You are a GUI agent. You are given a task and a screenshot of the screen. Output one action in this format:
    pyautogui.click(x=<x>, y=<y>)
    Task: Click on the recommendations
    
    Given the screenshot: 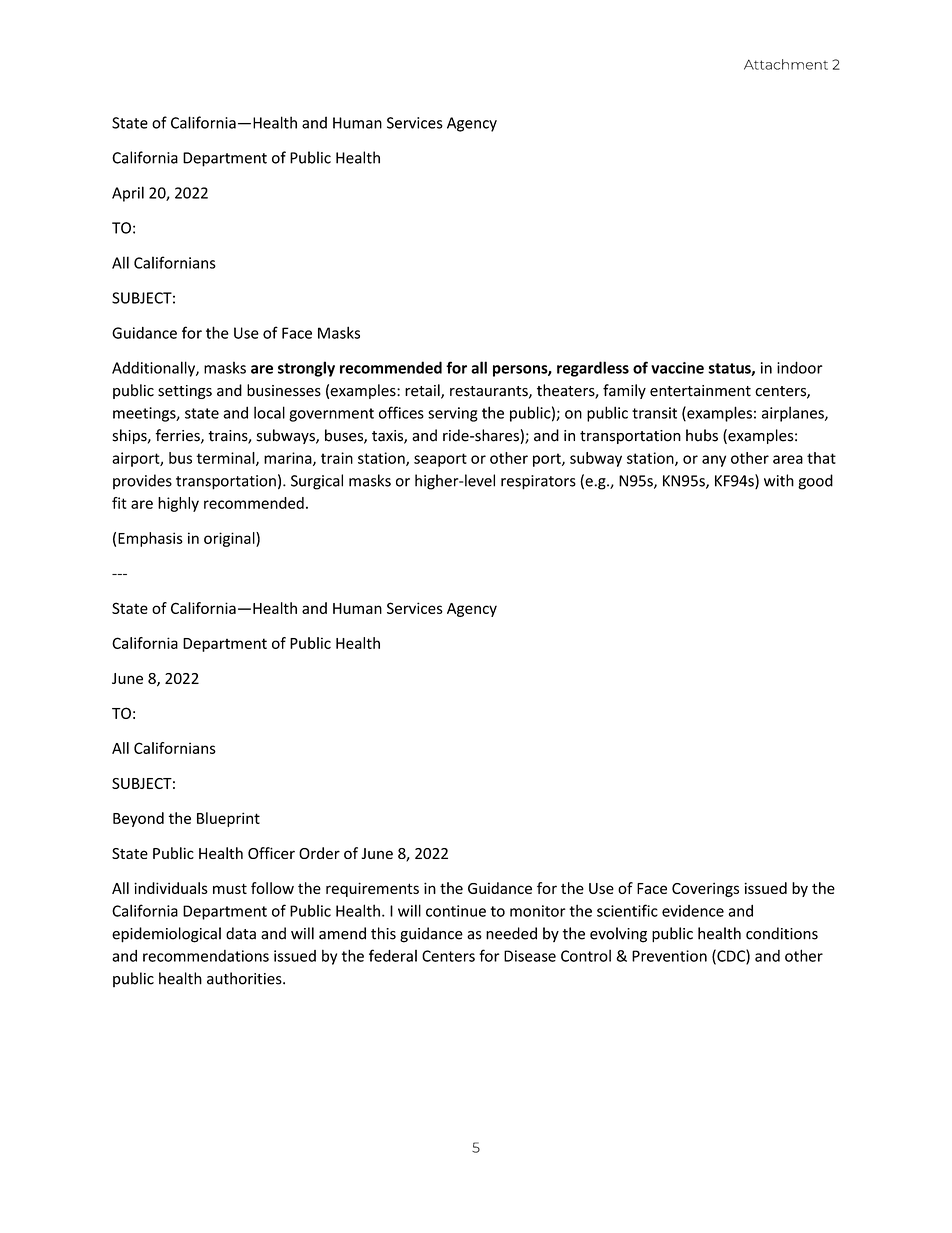 What is the action you would take?
    pyautogui.click(x=206, y=956)
